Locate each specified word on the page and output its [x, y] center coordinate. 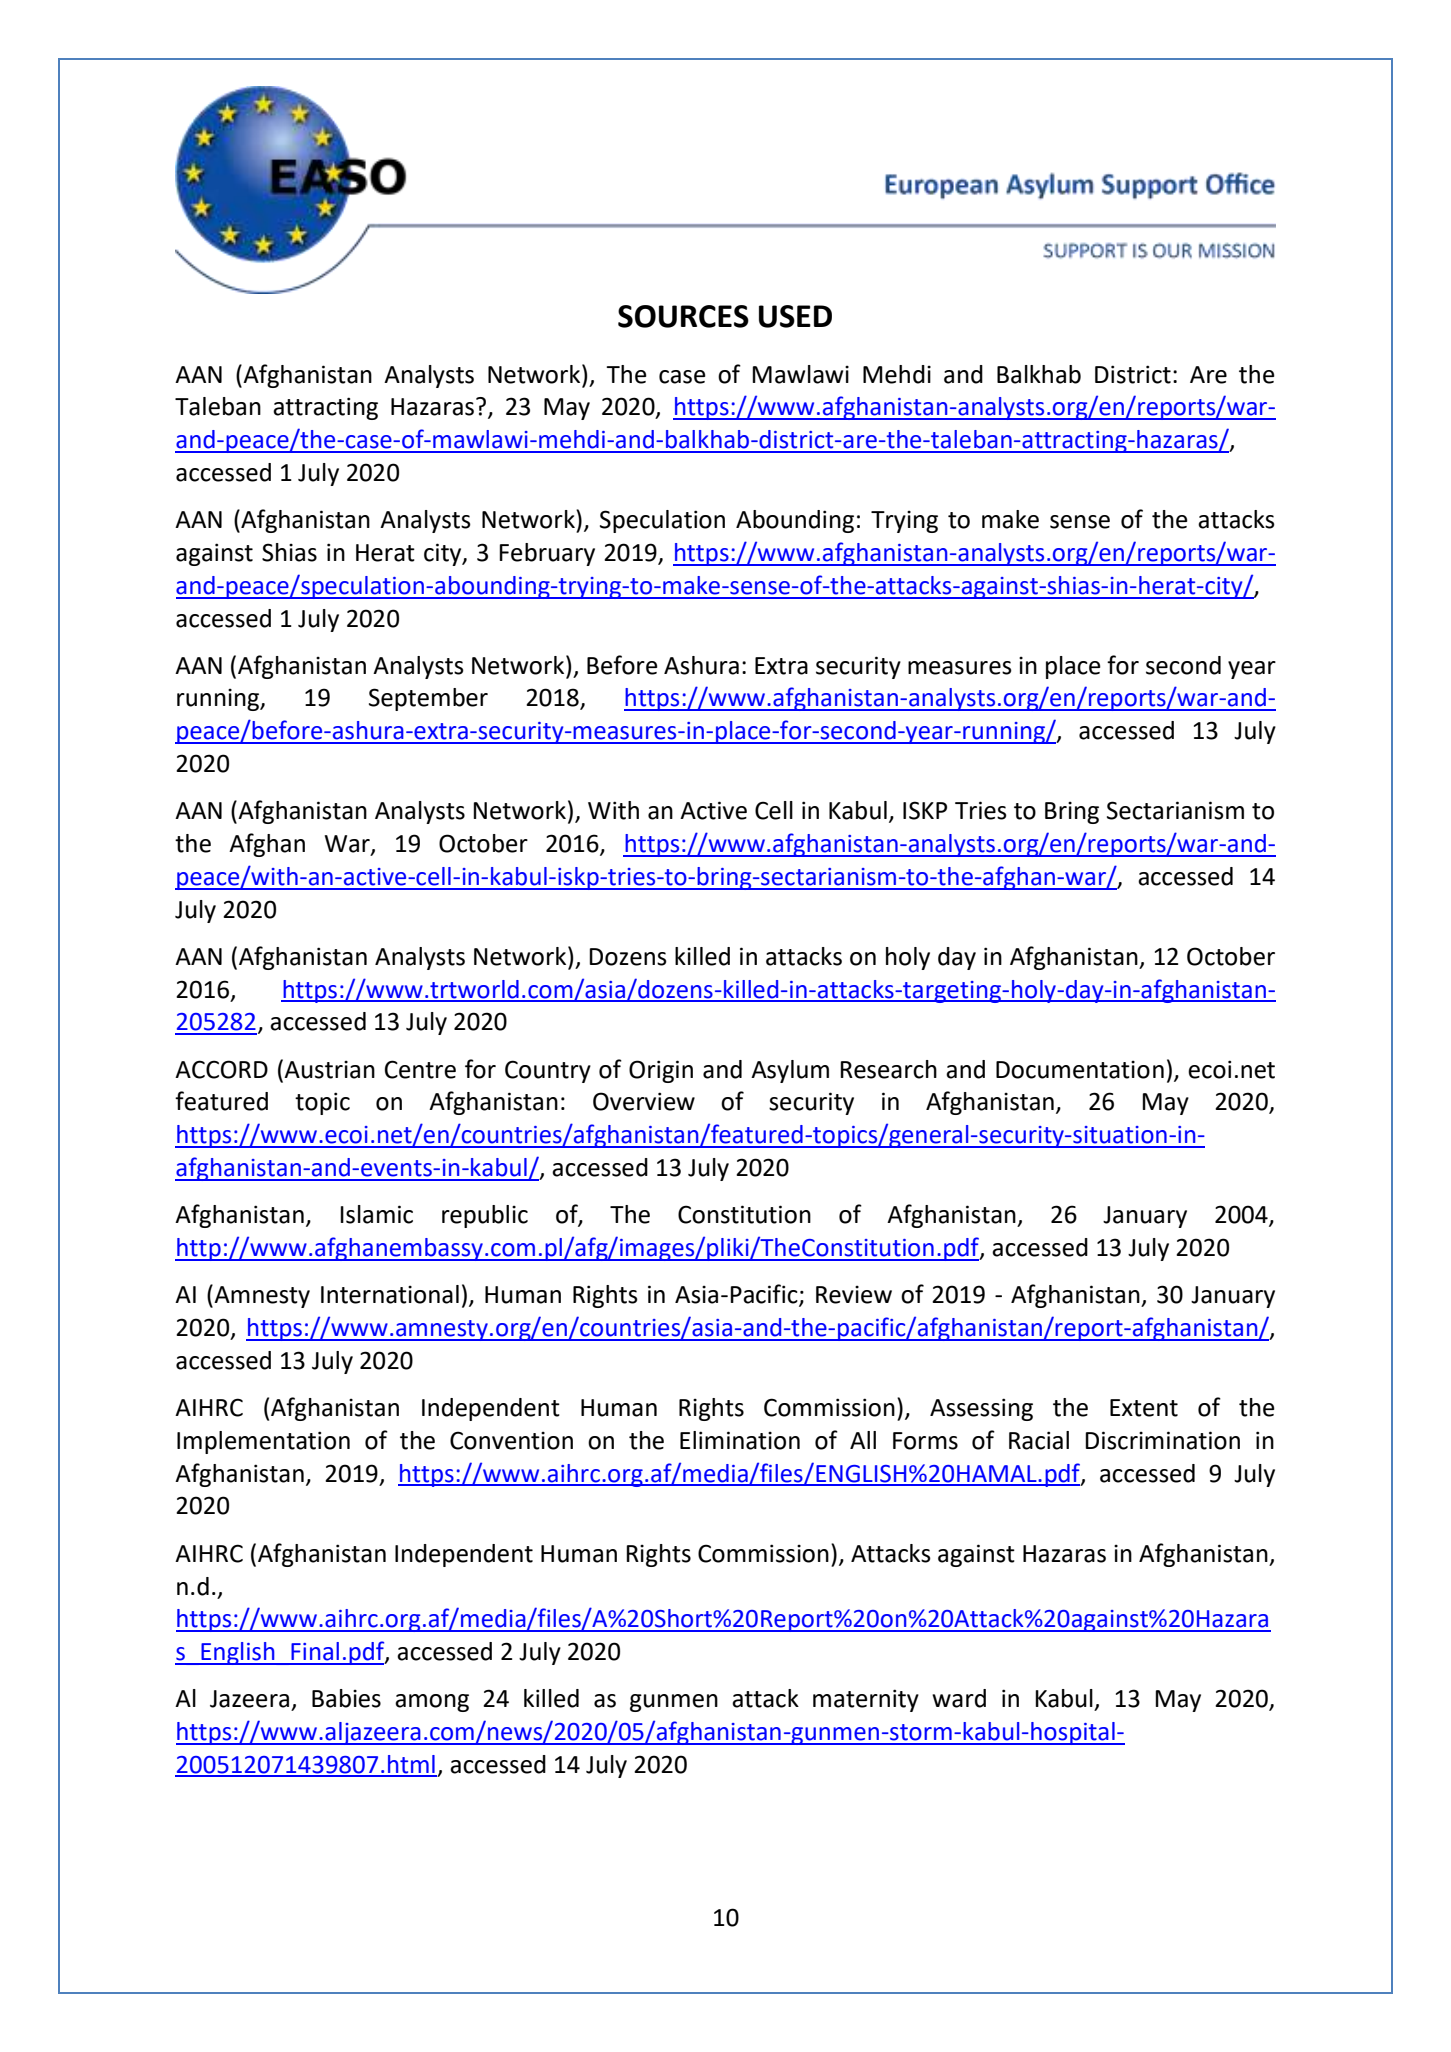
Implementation [263, 1442]
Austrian [329, 1069]
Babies [346, 1698]
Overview [644, 1101]
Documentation [1080, 1069]
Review [854, 1294]
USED [795, 316]
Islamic [376, 1214]
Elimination [740, 1440]
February [547, 554]
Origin [661, 1071]
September [428, 699]
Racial [1039, 1440]
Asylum [790, 1071]
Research [888, 1069]
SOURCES [683, 316]
